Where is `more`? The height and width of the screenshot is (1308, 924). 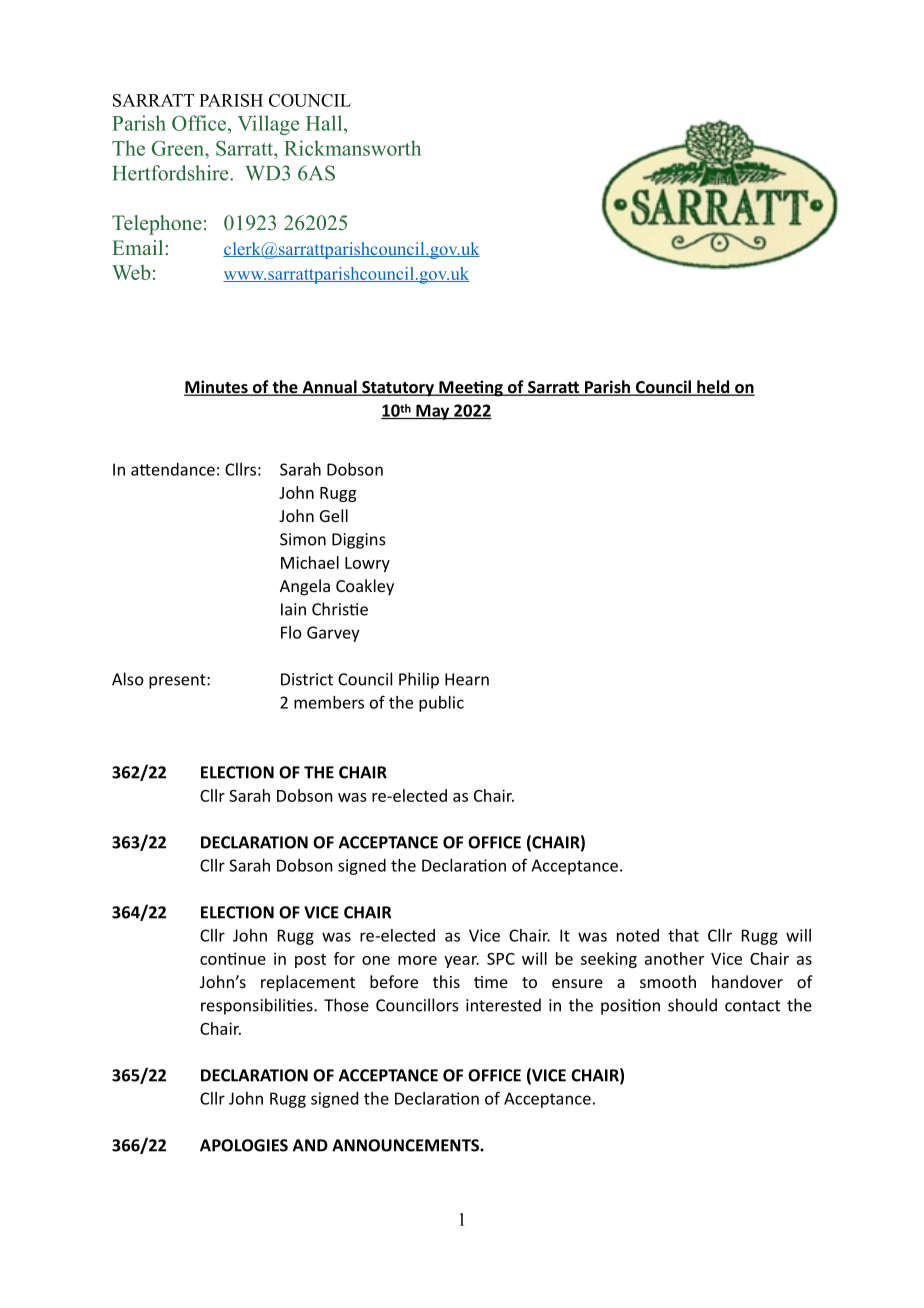 more is located at coordinates (417, 960).
